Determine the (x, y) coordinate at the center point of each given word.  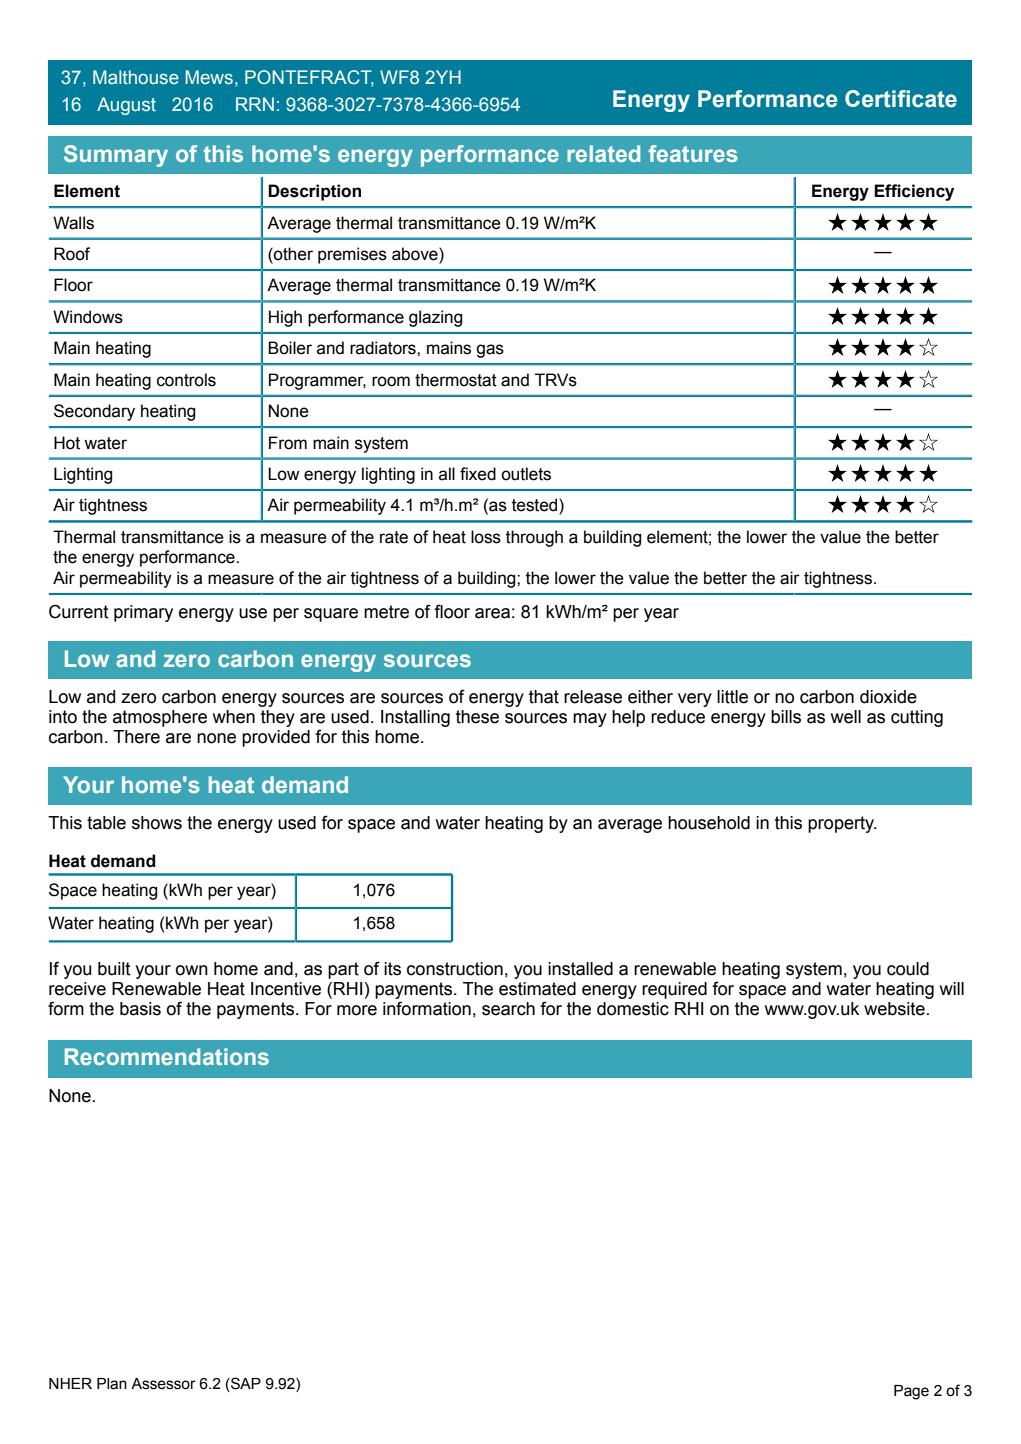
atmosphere (160, 718)
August (126, 106)
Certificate (901, 99)
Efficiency (914, 192)
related (603, 153)
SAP (245, 1384)
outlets (526, 474)
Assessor (163, 1384)
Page (911, 1392)
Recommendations (167, 1056)
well (846, 717)
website (894, 1009)
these (477, 717)
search (508, 1009)
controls (186, 380)
